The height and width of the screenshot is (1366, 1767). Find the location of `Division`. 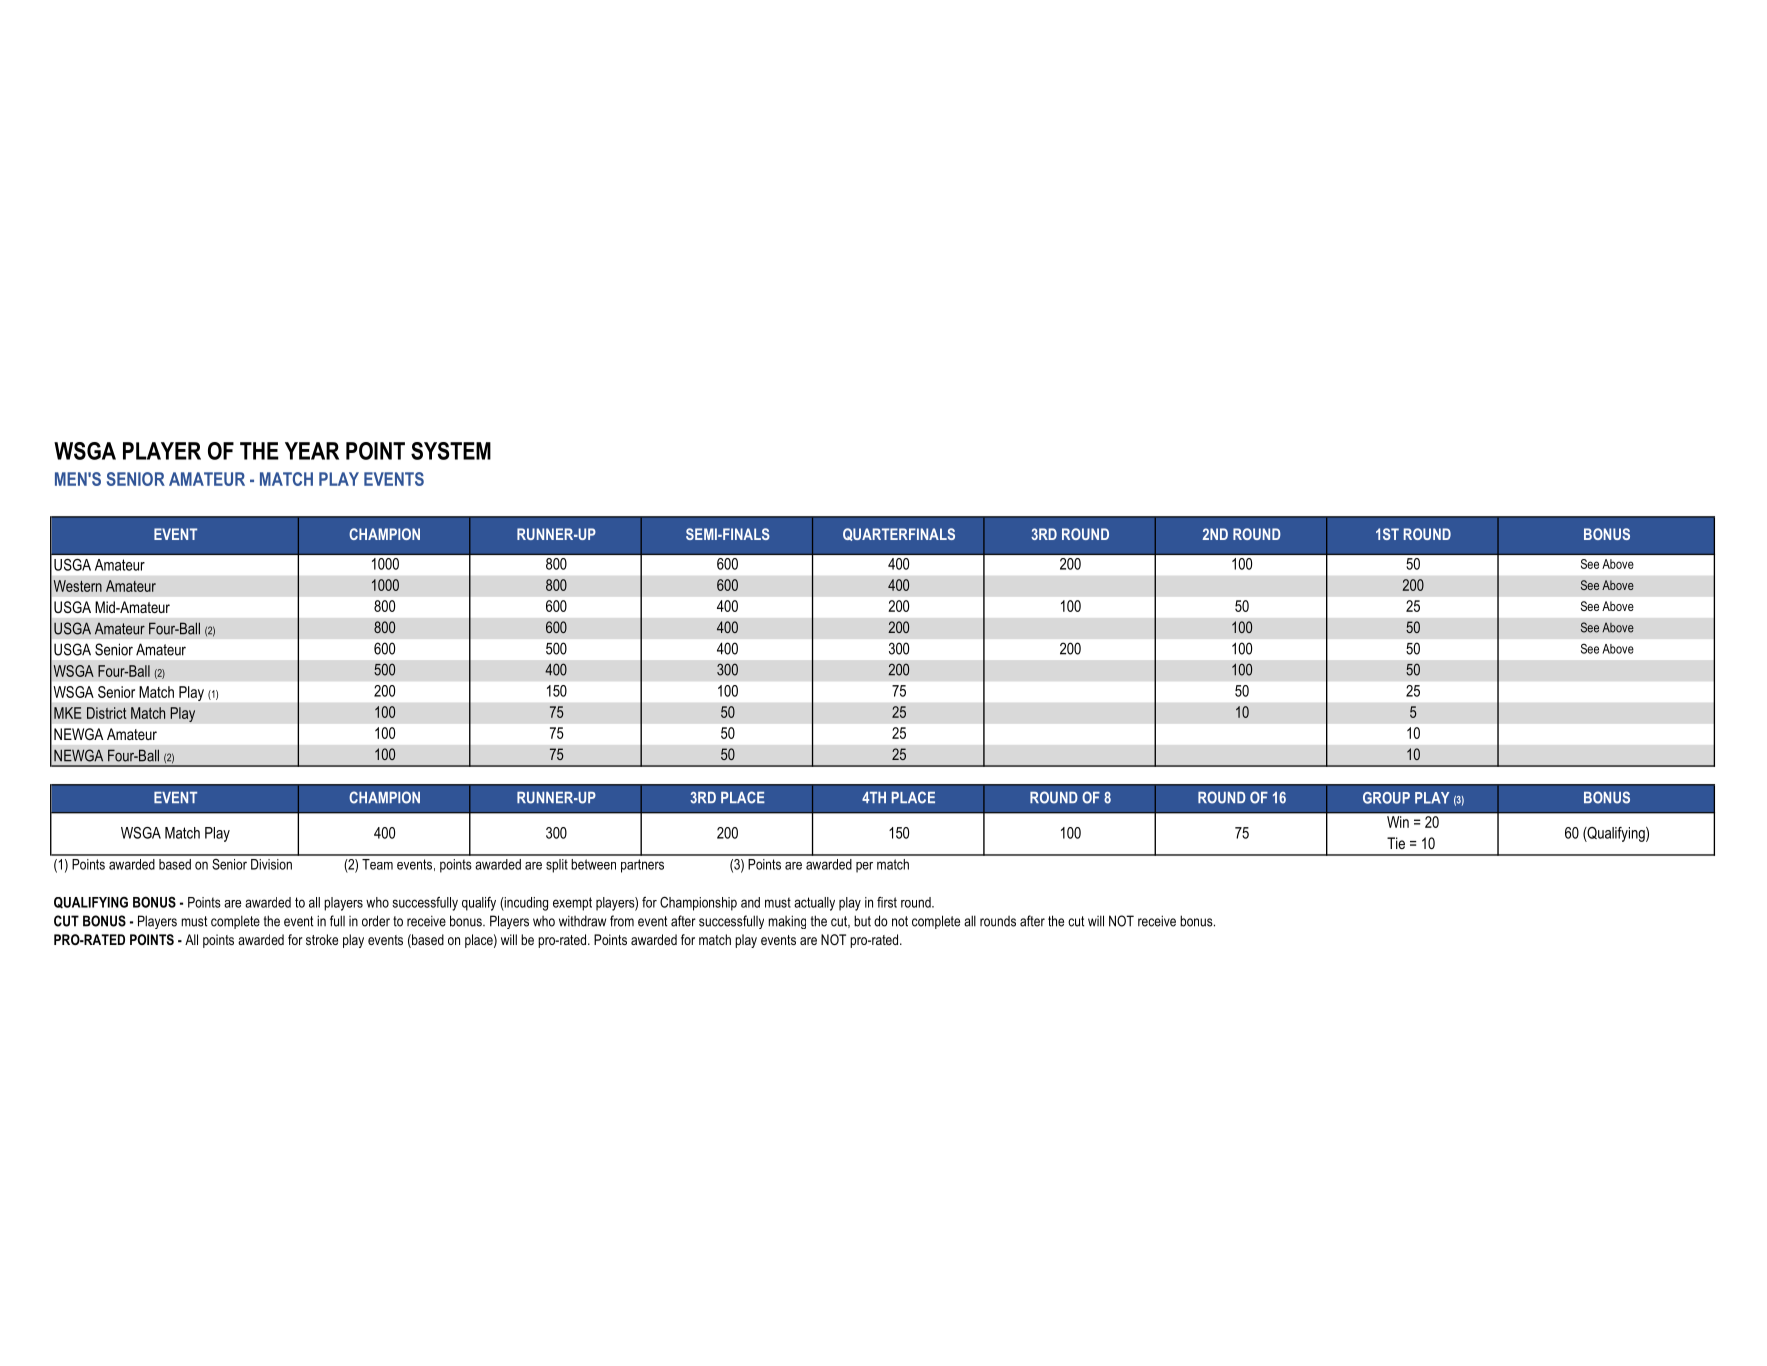

Division is located at coordinates (271, 864).
